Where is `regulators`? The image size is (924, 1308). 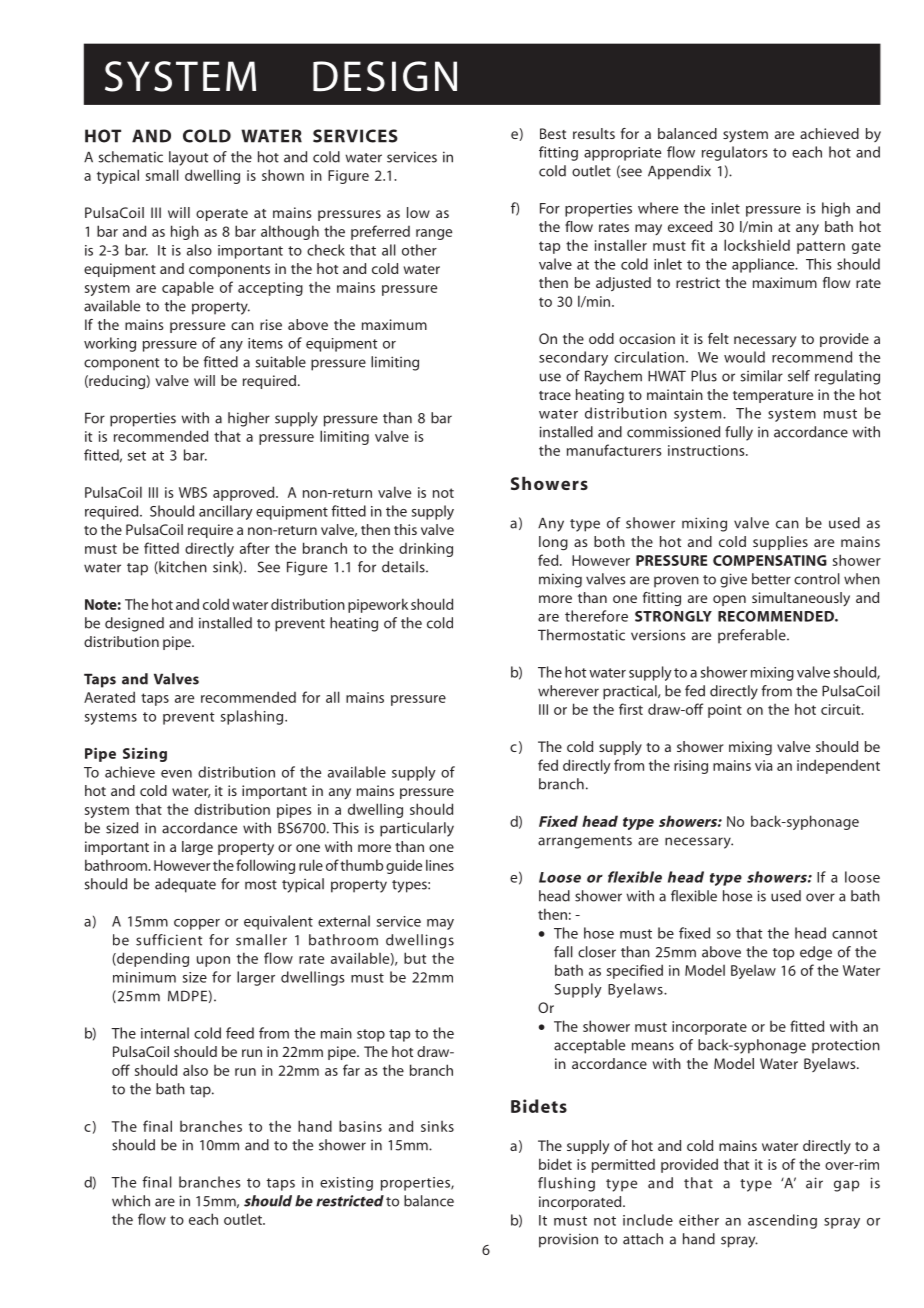 regulators is located at coordinates (735, 153).
